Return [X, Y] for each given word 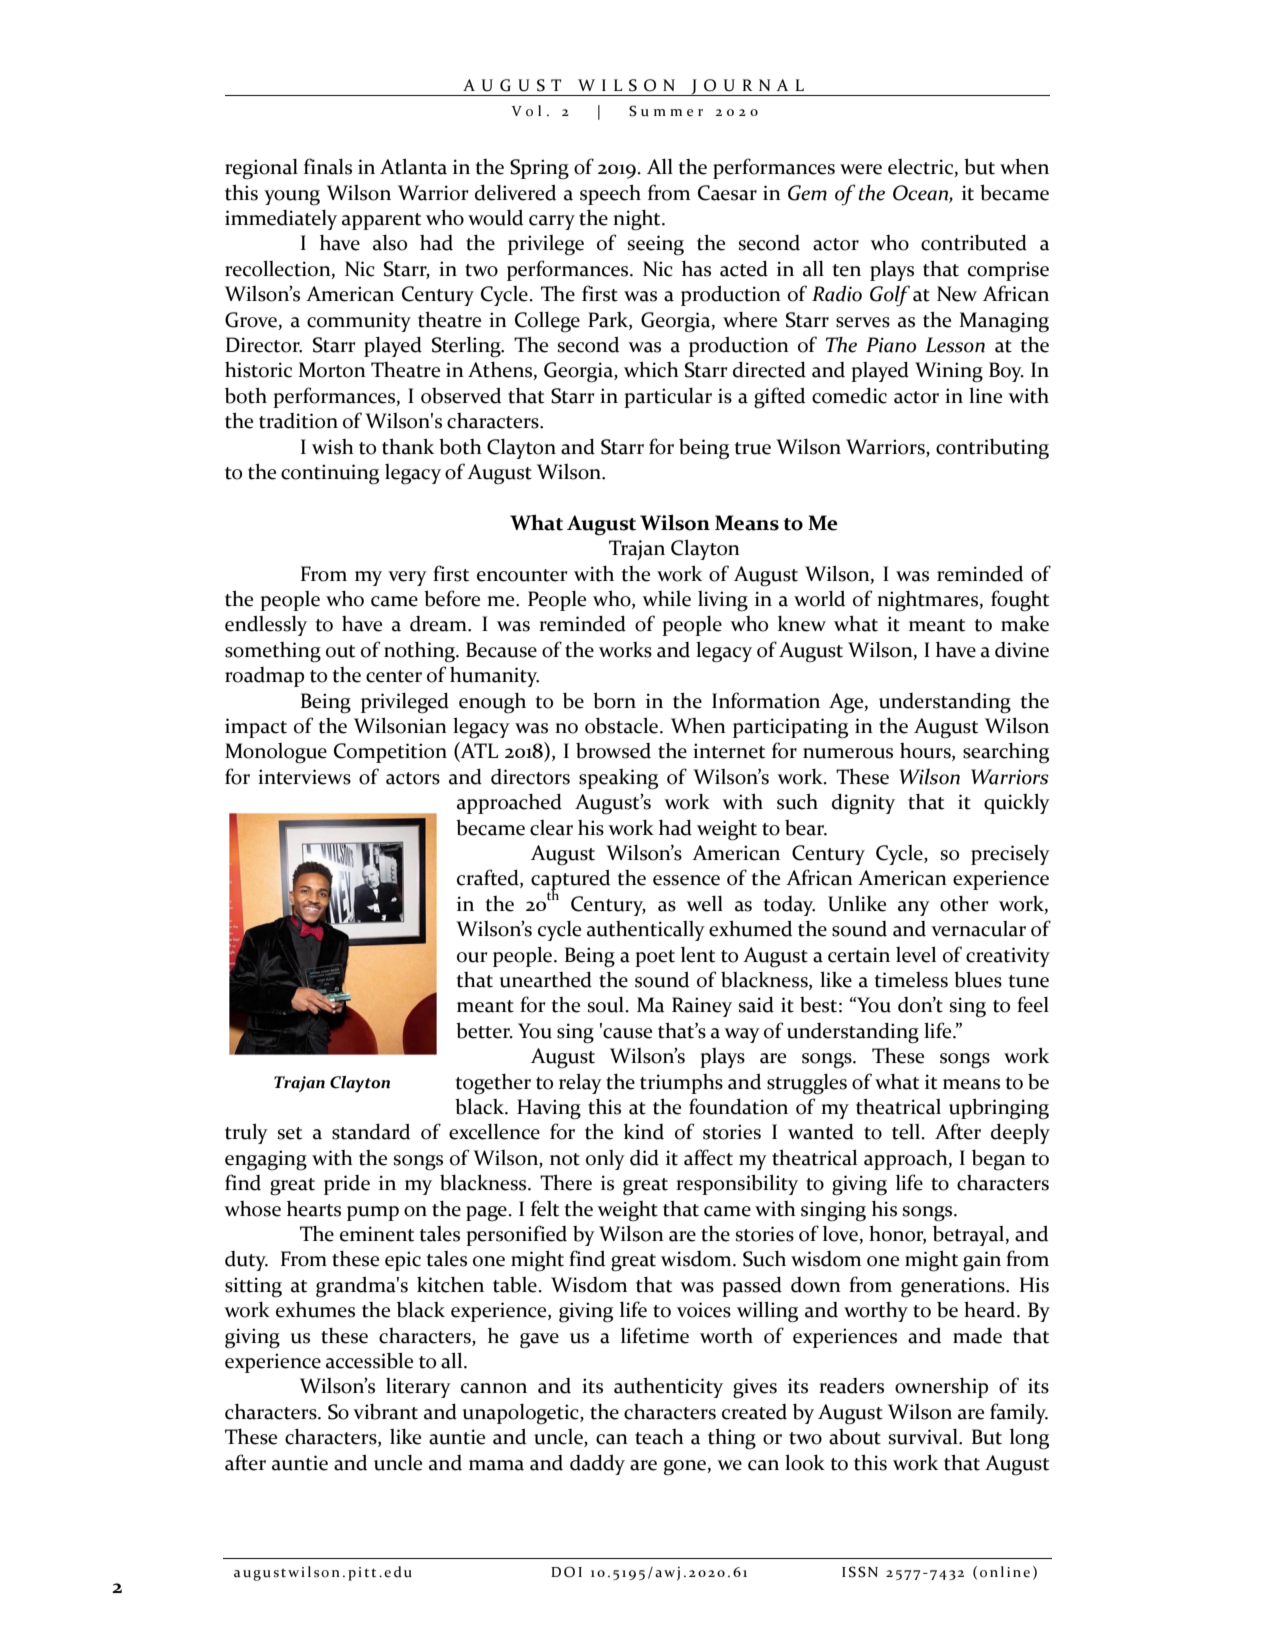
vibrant [385, 1412]
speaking [618, 779]
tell [907, 1132]
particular [668, 398]
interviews [304, 777]
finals [328, 166]
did [644, 1157]
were [861, 169]
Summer [666, 111]
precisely [1010, 855]
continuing [330, 474]
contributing [992, 449]
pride [347, 1185]
